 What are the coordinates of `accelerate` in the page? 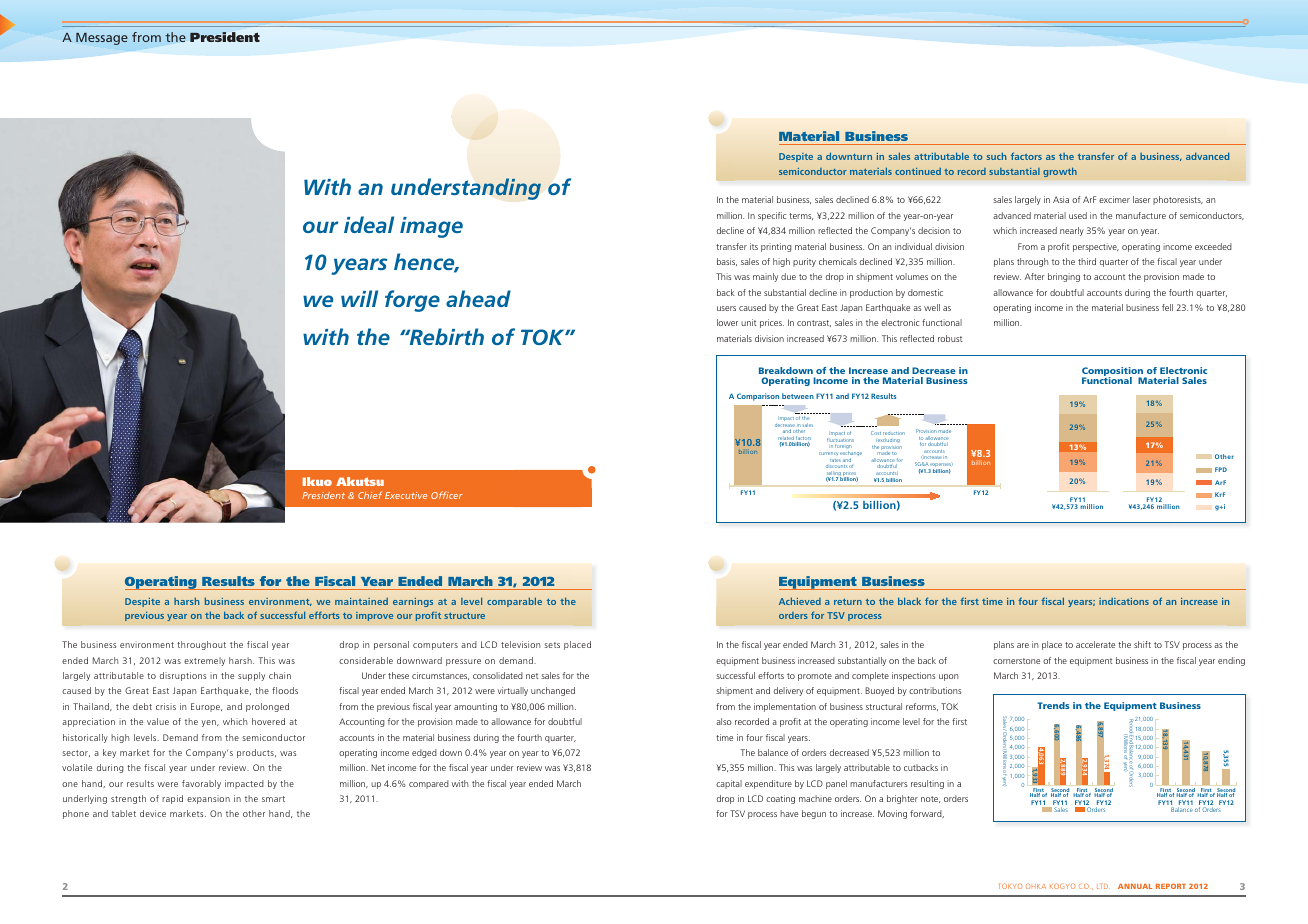 It's located at (1095, 644).
